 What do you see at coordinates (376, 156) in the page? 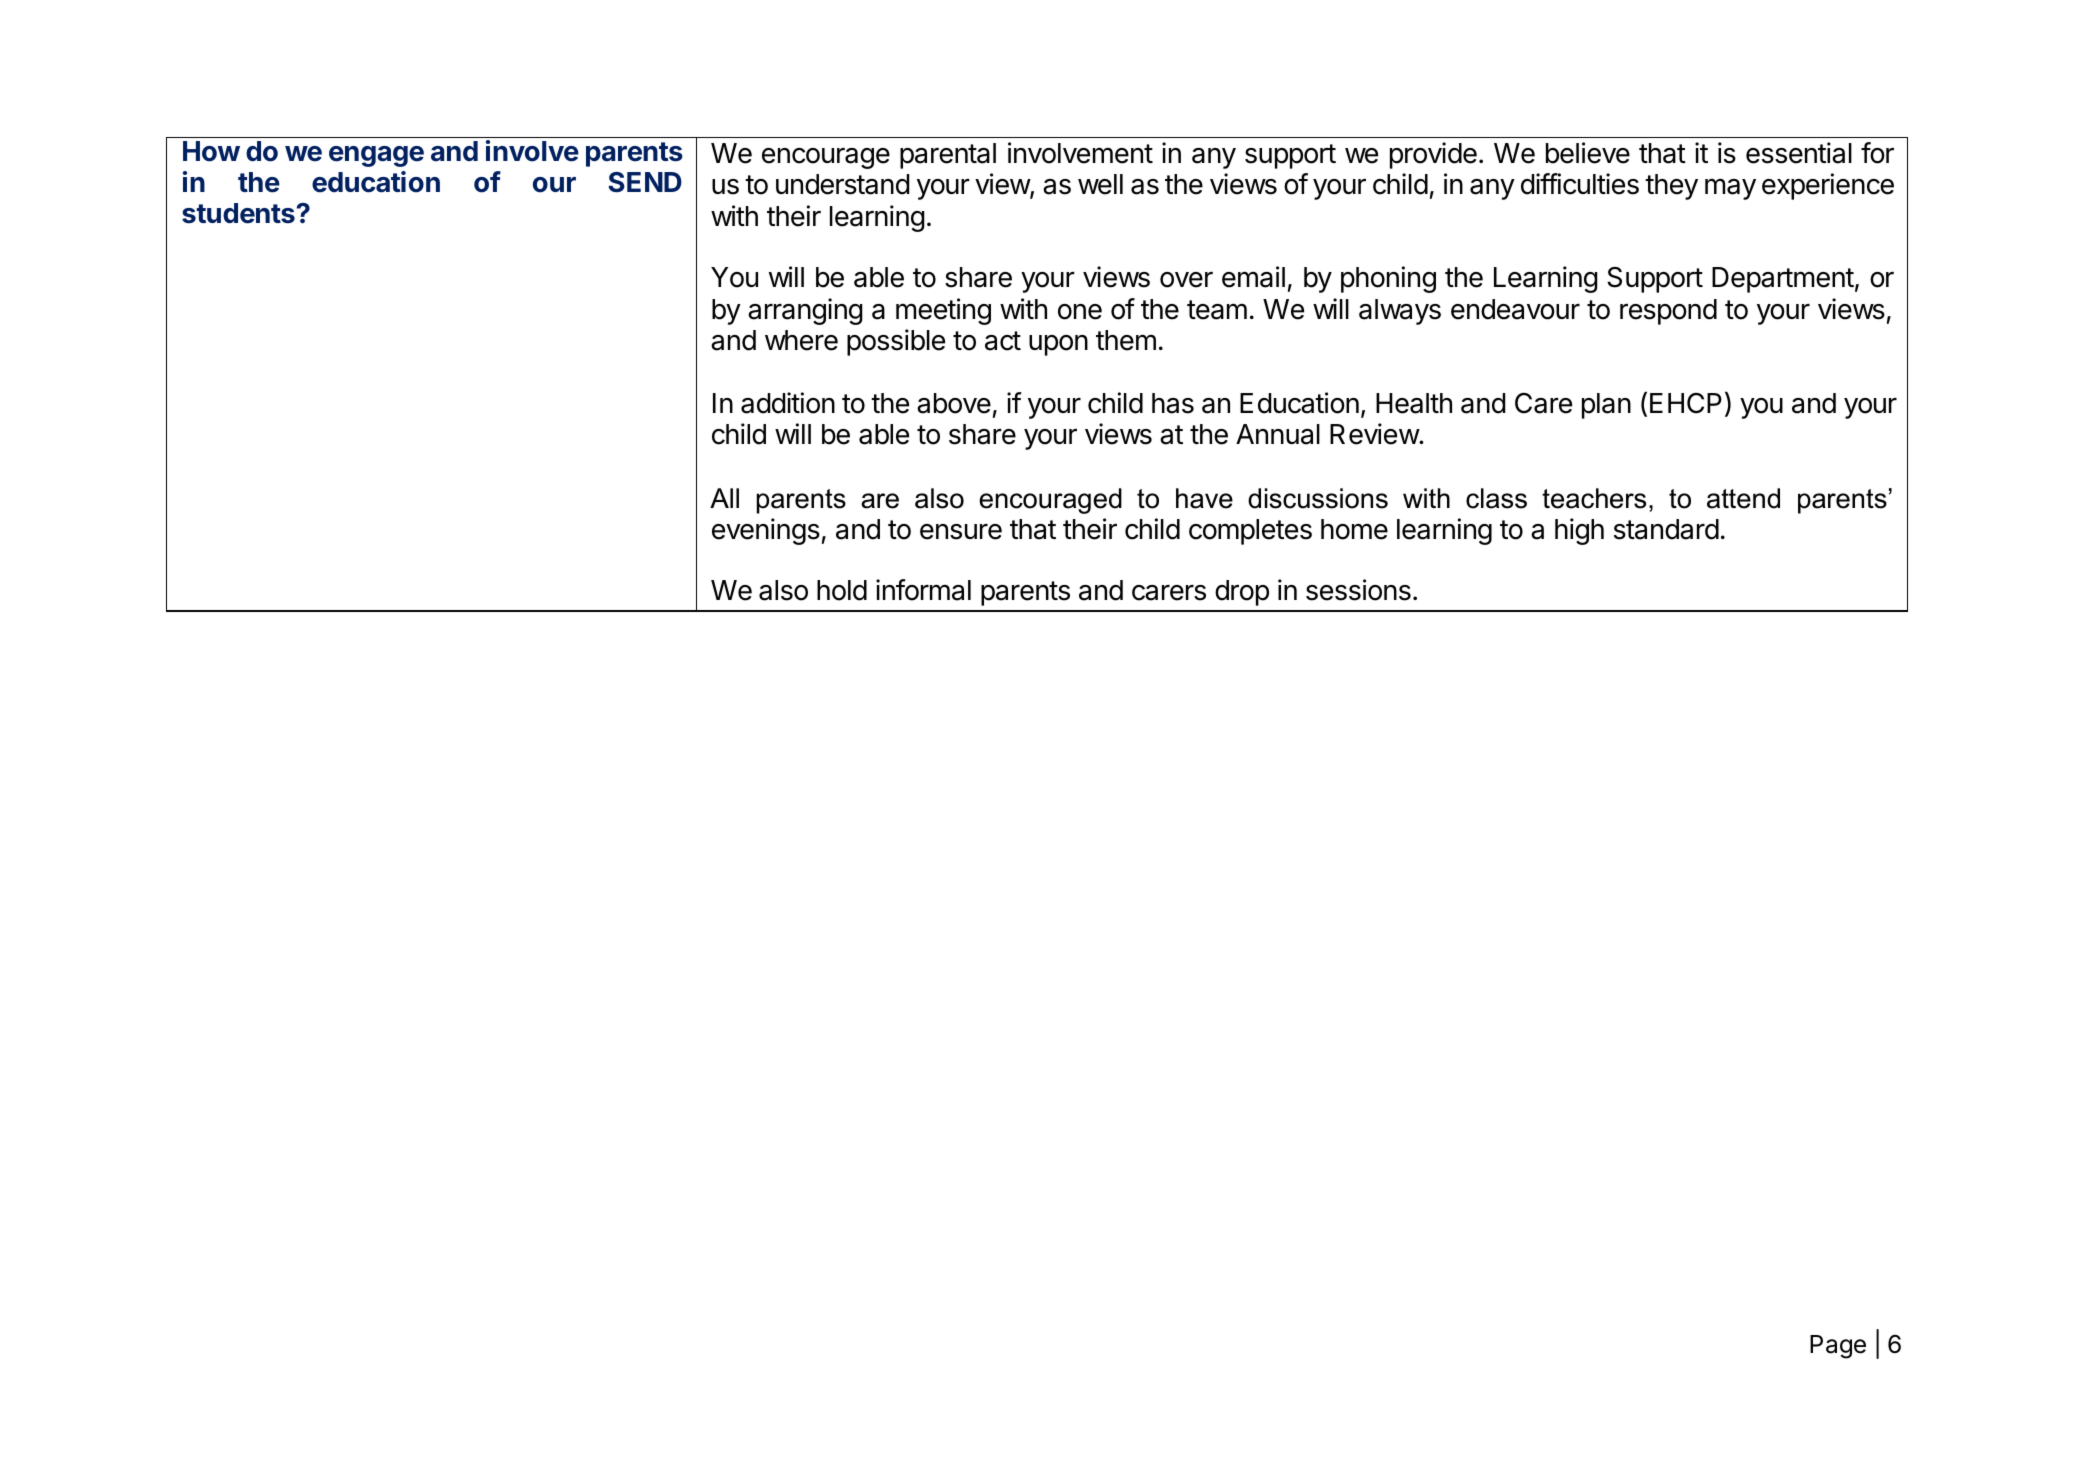
I see `engage` at bounding box center [376, 156].
